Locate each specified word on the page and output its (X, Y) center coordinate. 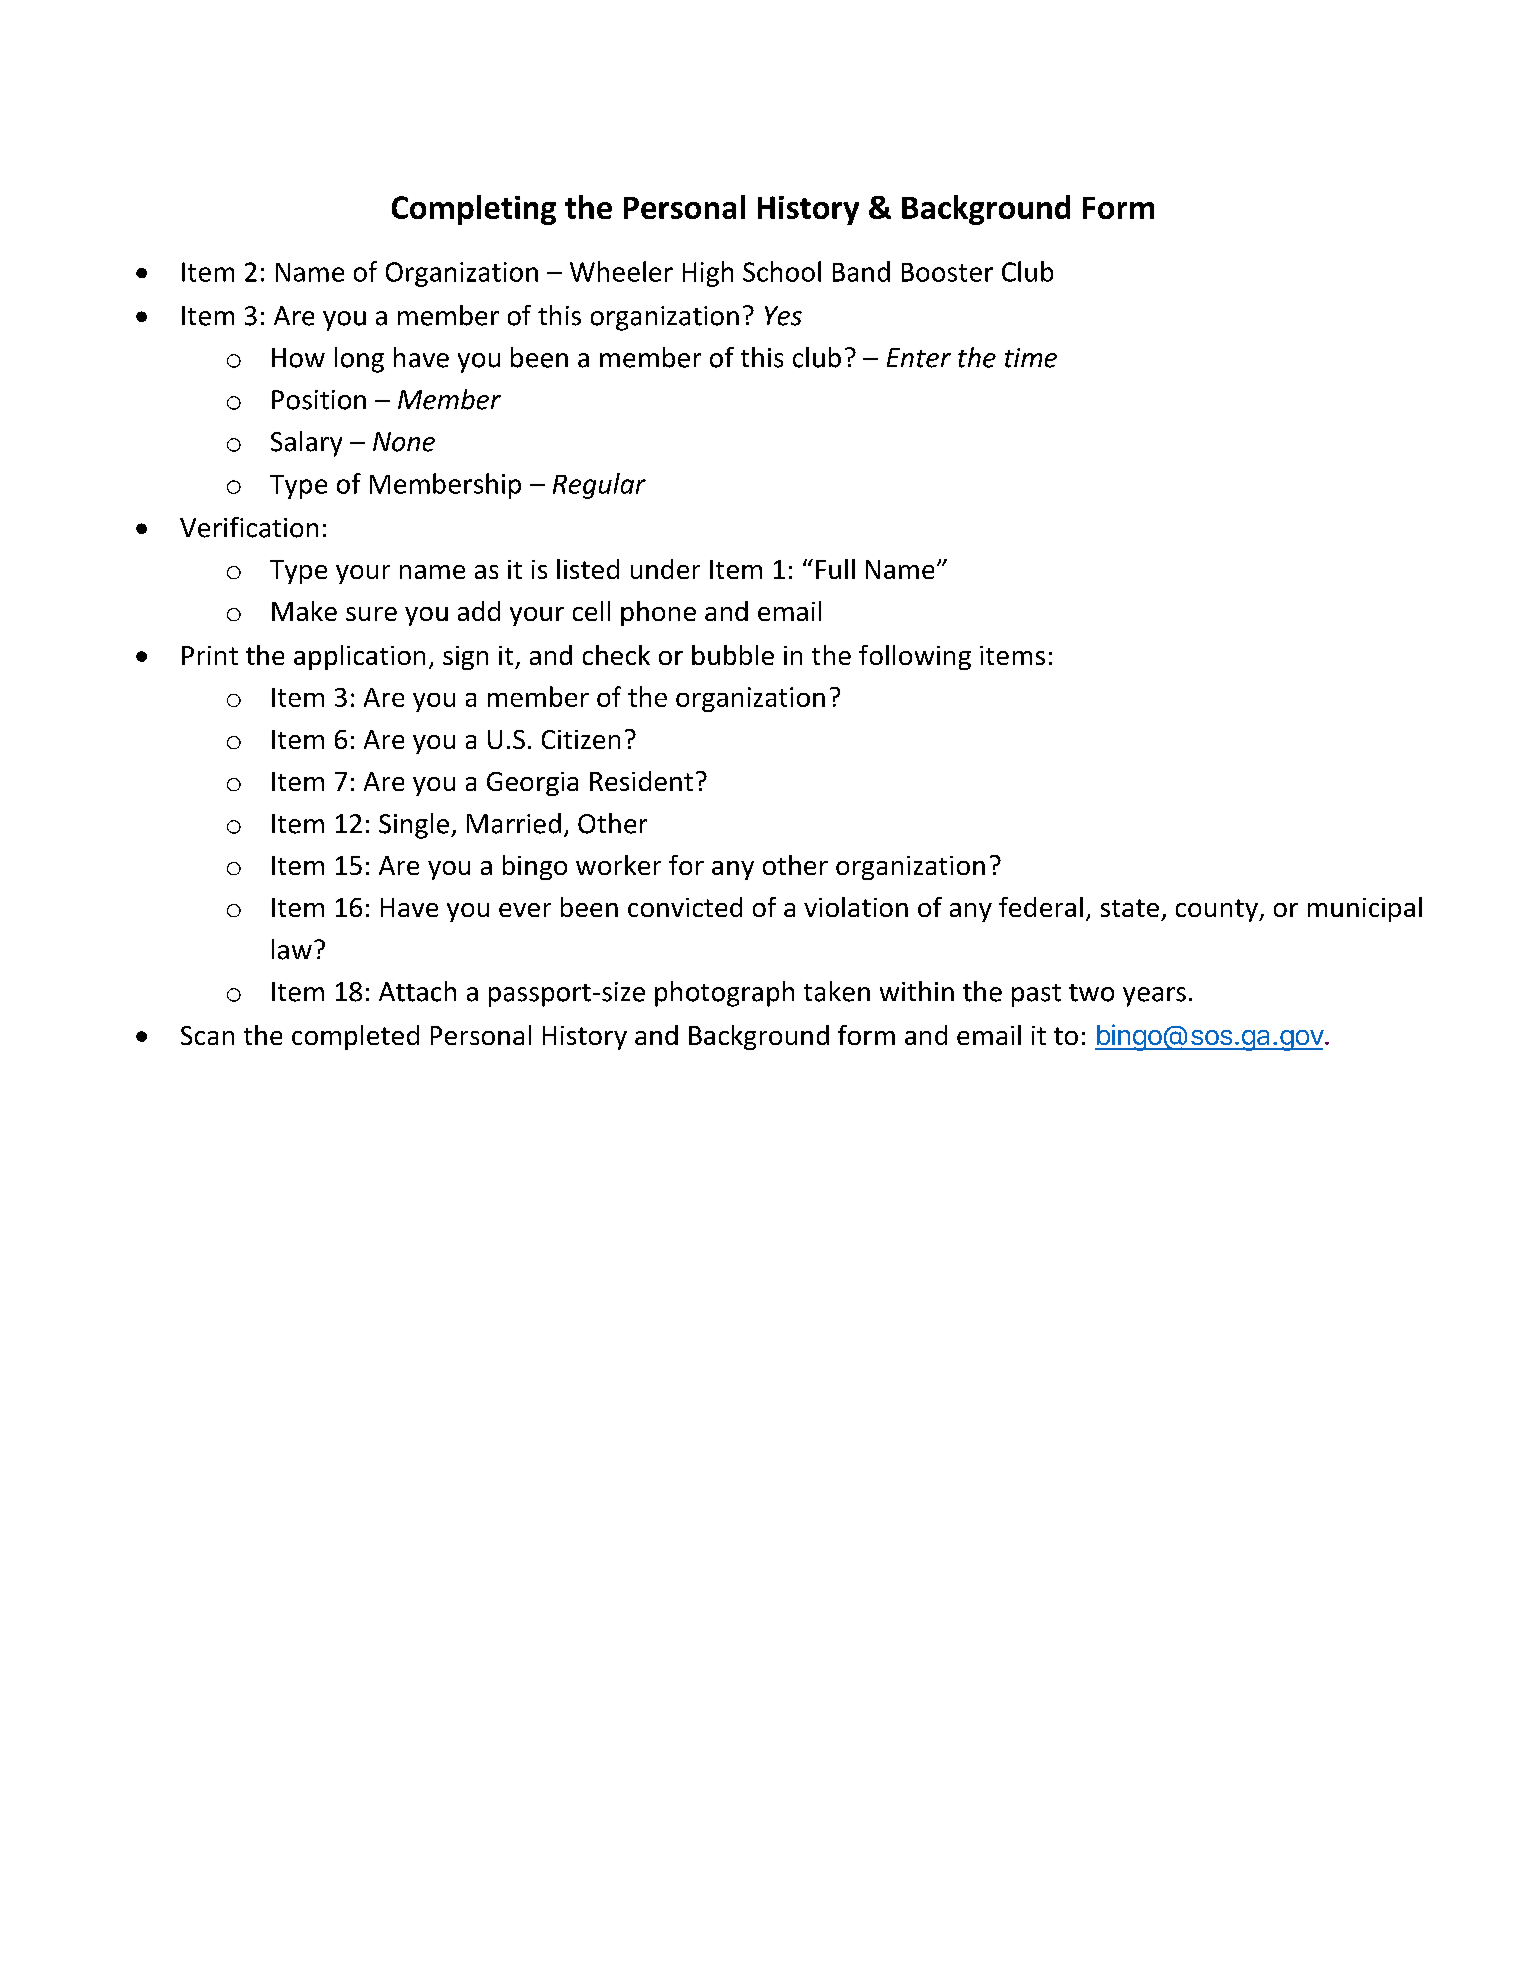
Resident (641, 781)
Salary (306, 444)
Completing (474, 210)
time (1031, 358)
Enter (919, 358)
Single (415, 826)
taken (837, 991)
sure (371, 614)
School (782, 271)
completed (355, 1037)
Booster (947, 272)
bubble (733, 655)
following (915, 657)
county (1218, 910)
